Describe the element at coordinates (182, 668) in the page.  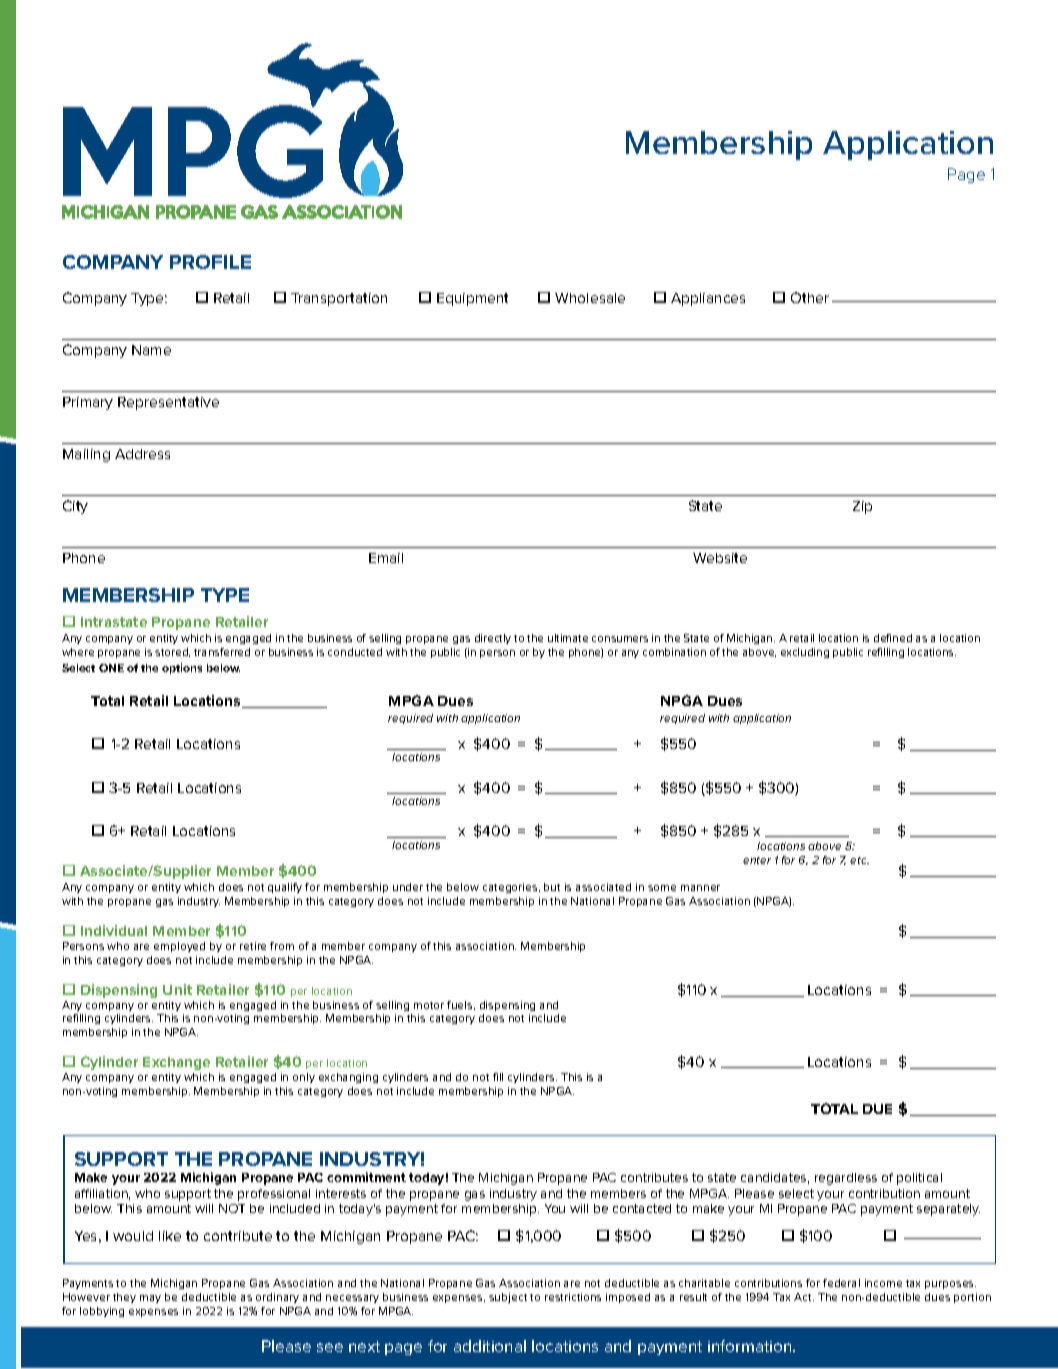
I see `options` at that location.
